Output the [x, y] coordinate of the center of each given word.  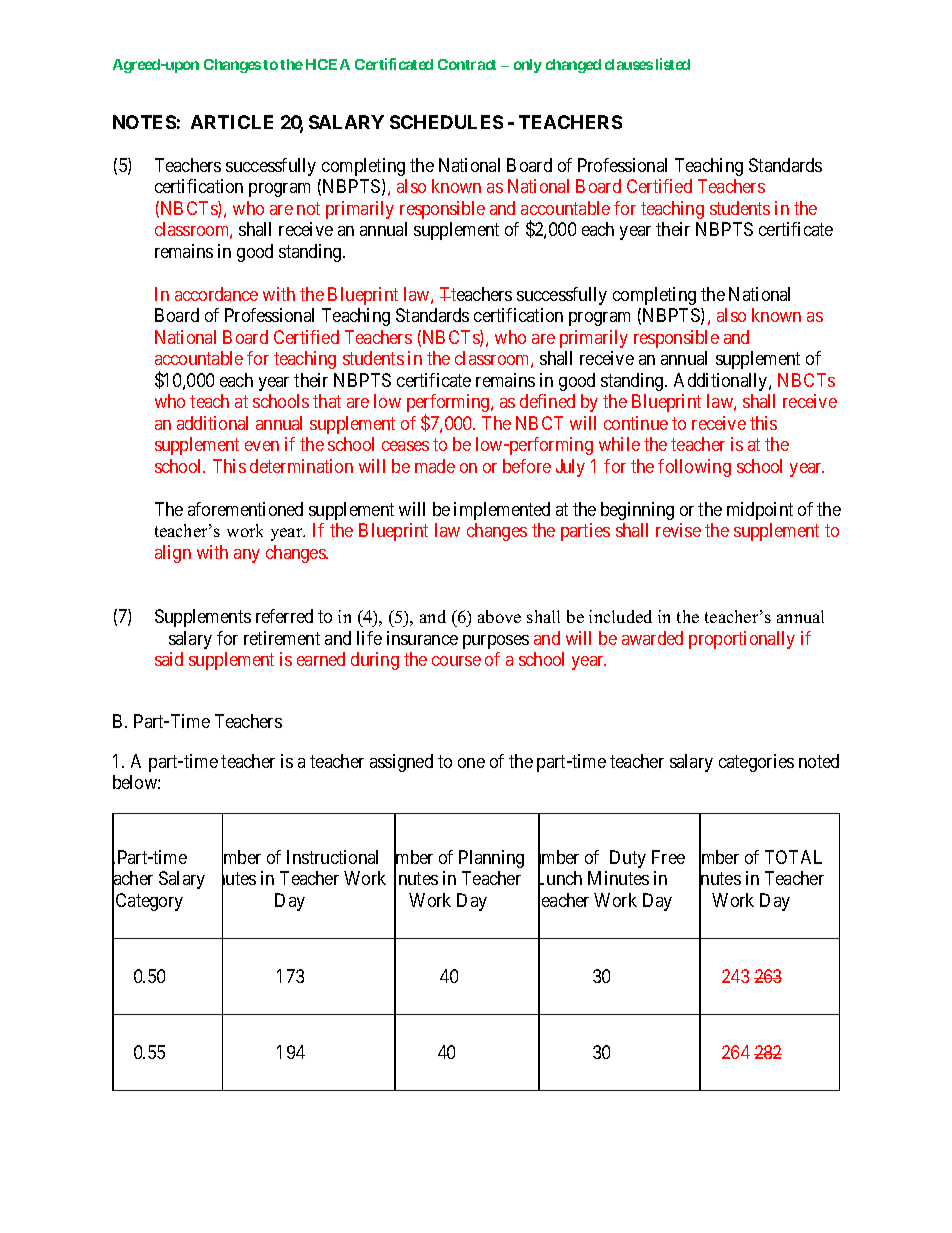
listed [673, 64]
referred [284, 616]
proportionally [742, 640]
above [499, 616]
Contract [467, 64]
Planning [491, 859]
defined [547, 401]
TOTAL [793, 857]
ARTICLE [232, 122]
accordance [216, 294]
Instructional [332, 857]
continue [636, 423]
